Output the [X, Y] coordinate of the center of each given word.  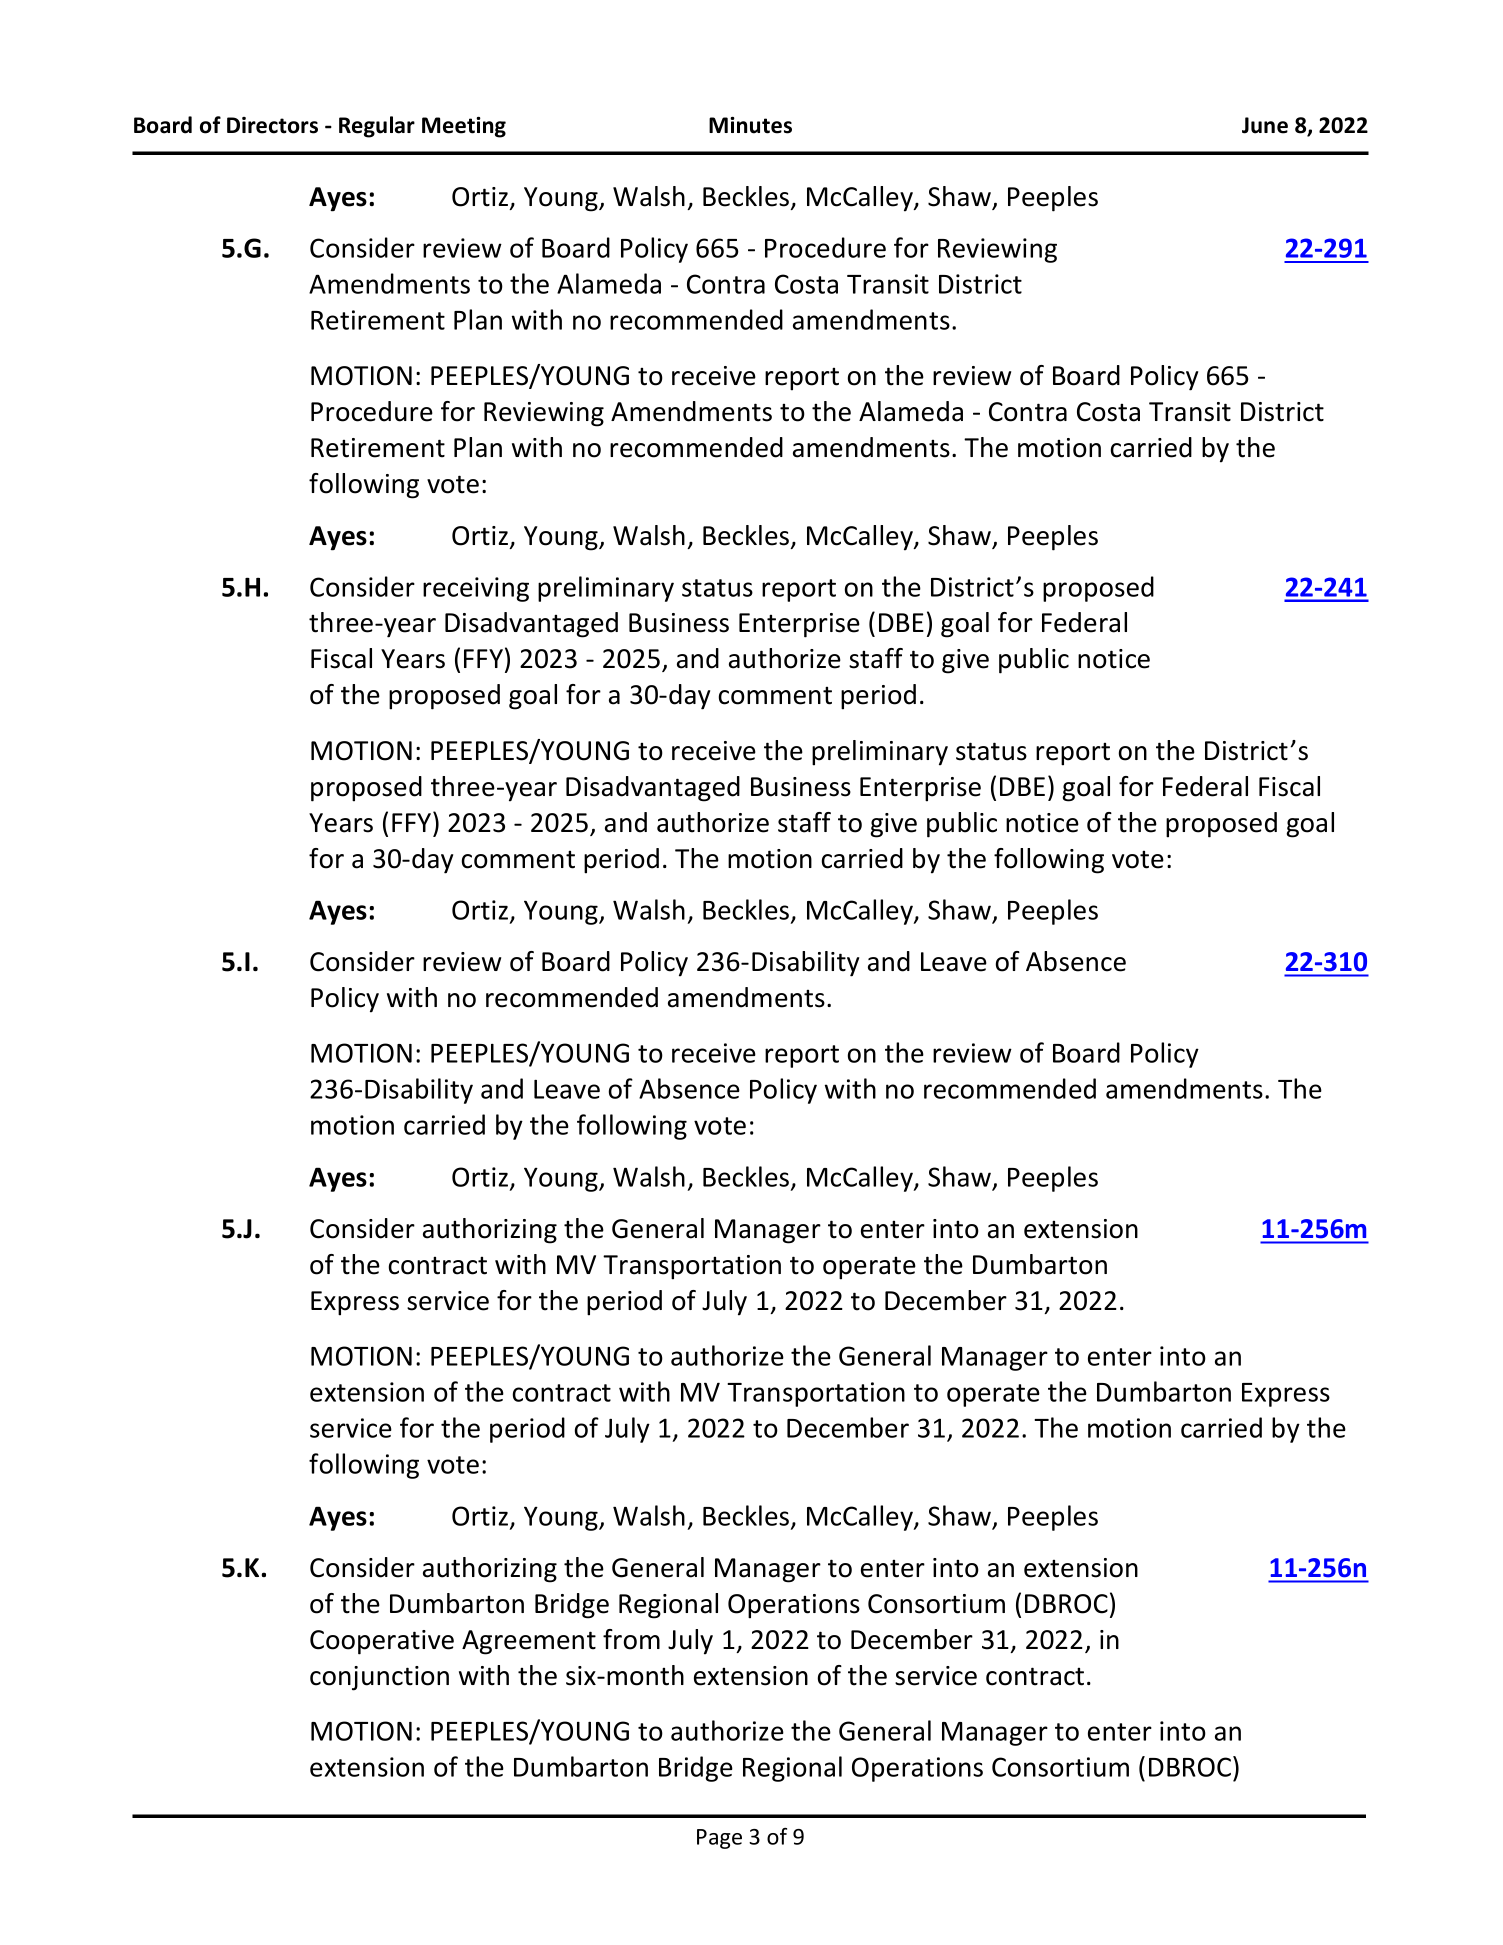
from [631, 1639]
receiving [476, 589]
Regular [377, 127]
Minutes [750, 125]
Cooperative [382, 1642]
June [1265, 125]
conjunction [379, 1678]
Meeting [464, 127]
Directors [272, 125]
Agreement [529, 1642]
